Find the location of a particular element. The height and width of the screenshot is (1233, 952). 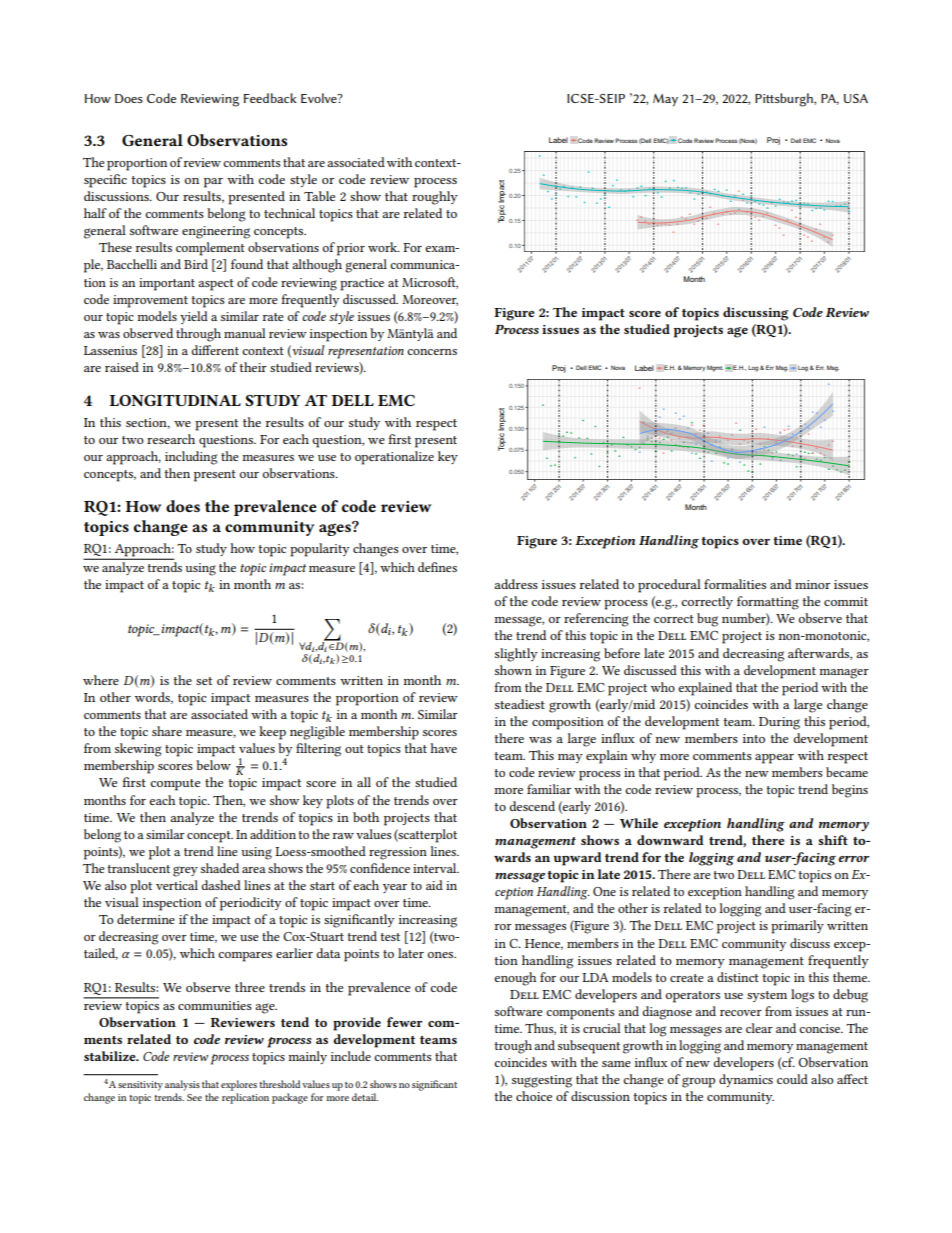

address is located at coordinates (516, 584).
